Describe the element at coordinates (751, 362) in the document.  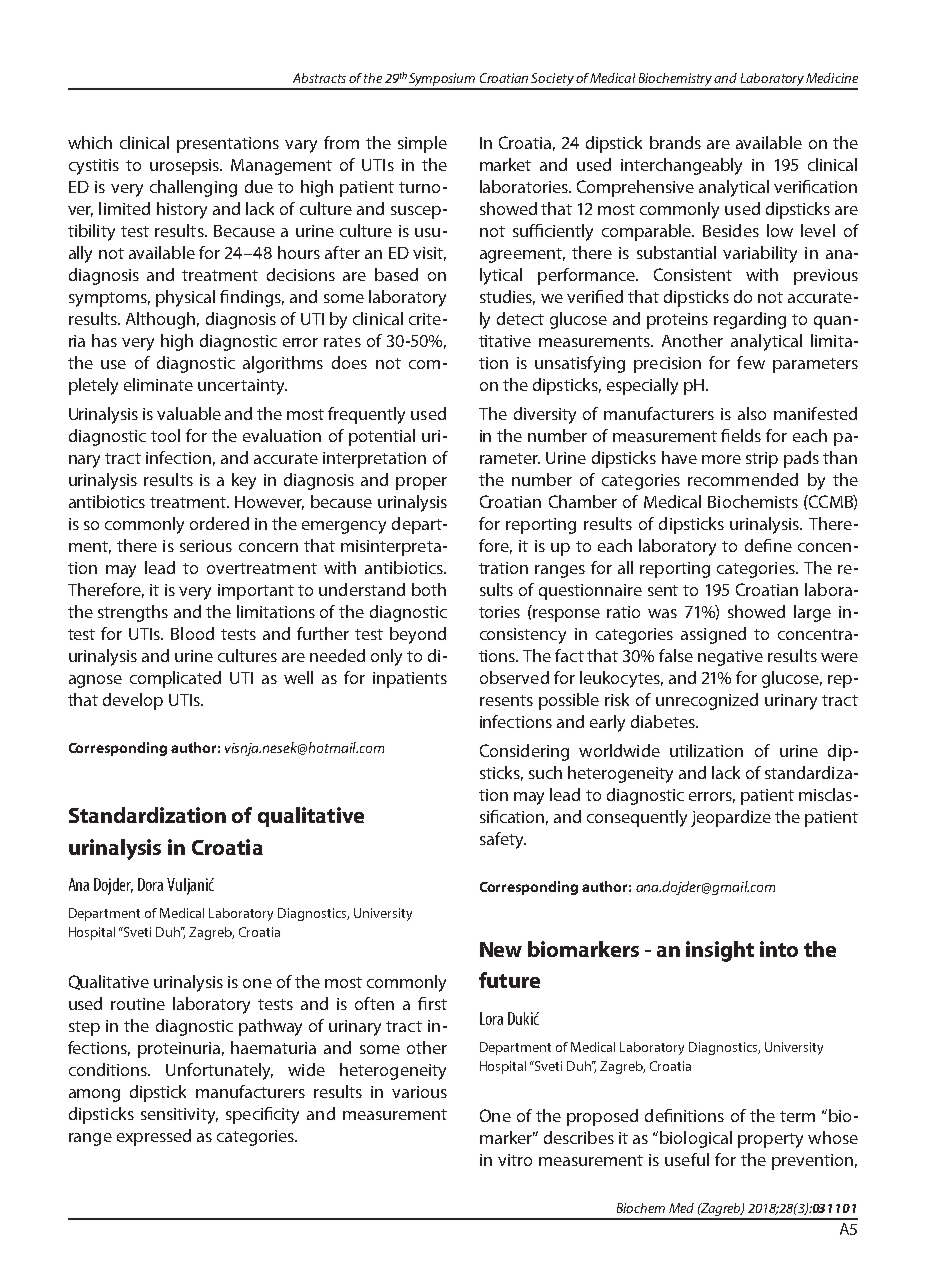
I see `few` at that location.
